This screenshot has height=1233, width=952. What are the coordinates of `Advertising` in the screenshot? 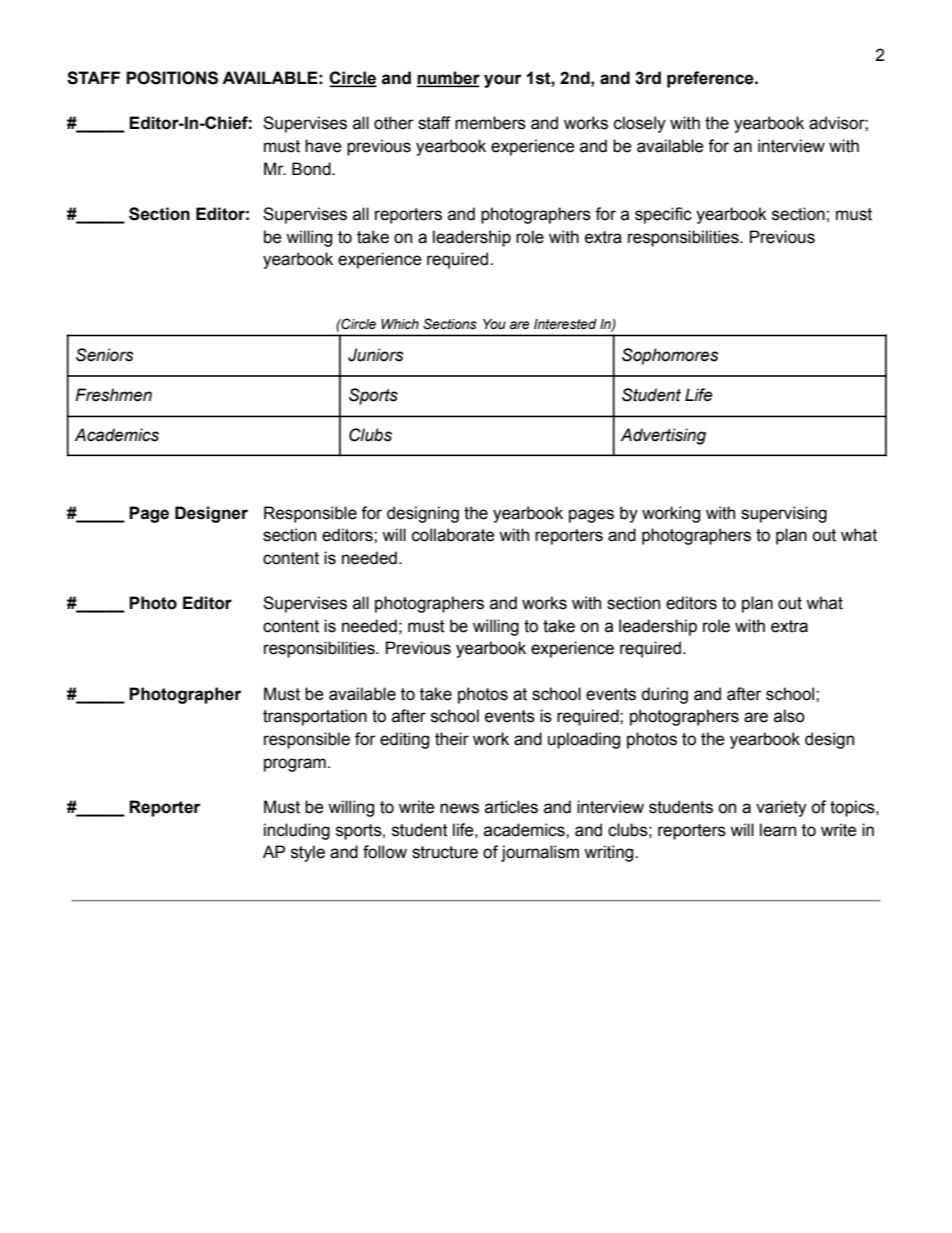 It's located at (663, 436).
